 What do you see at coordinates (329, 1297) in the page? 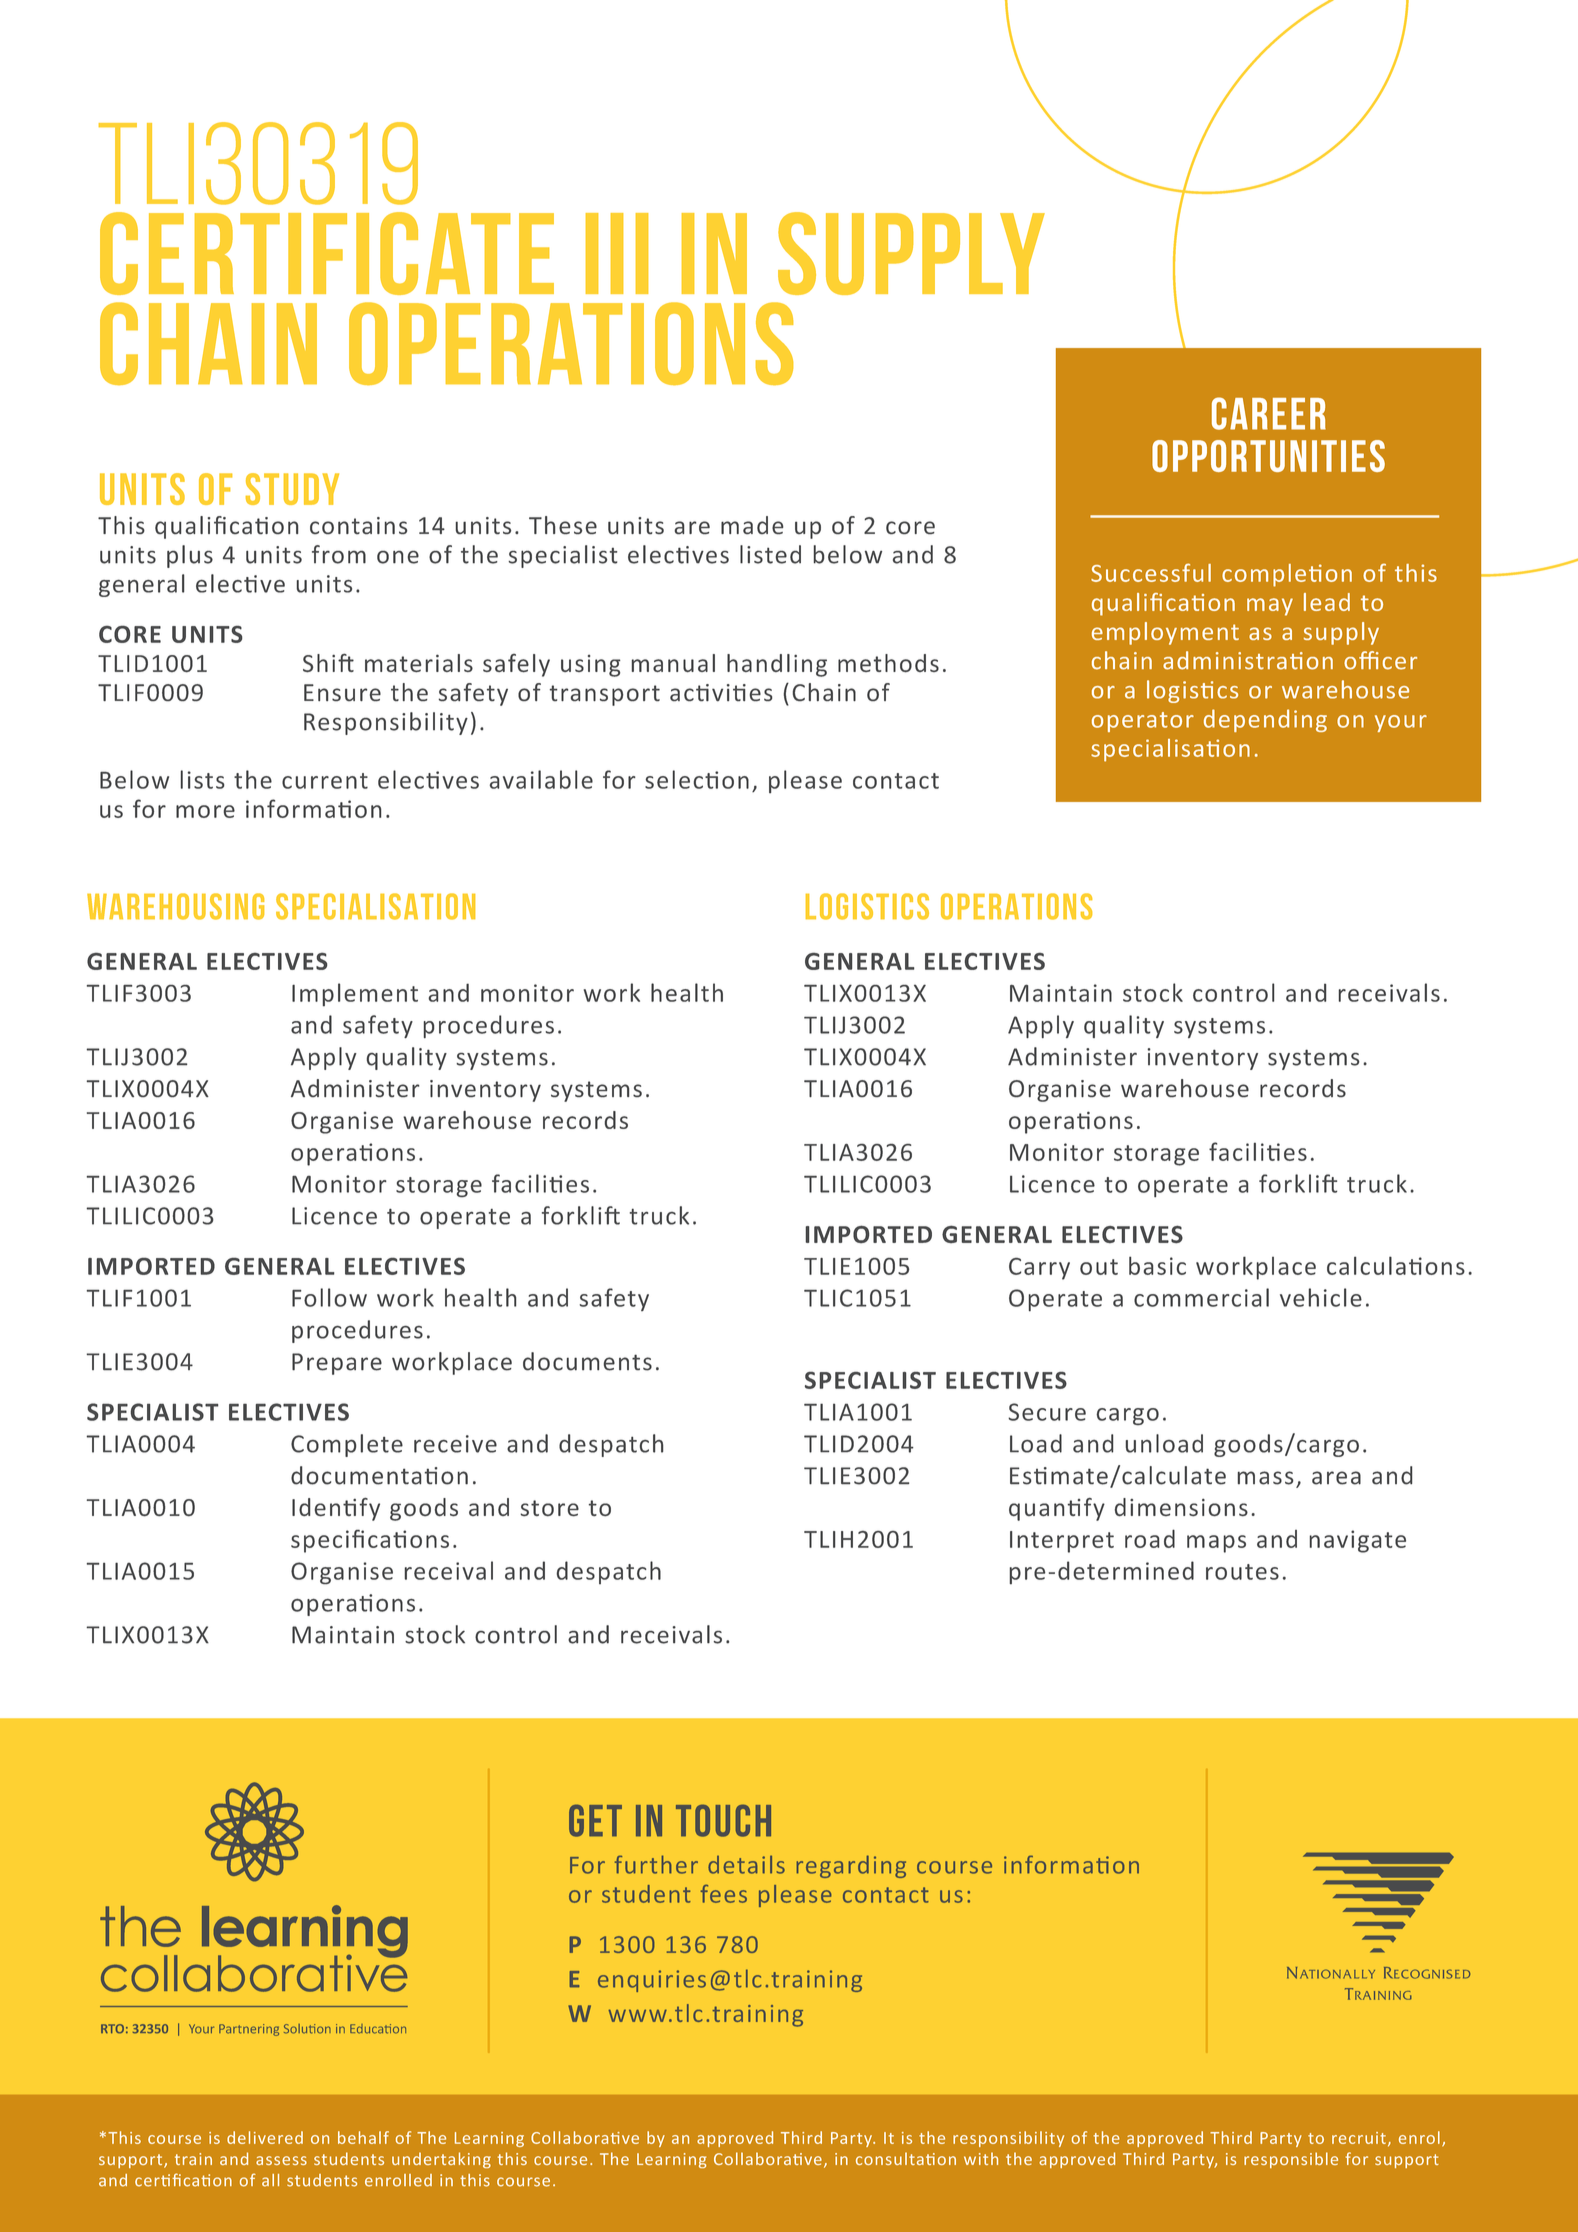
I see `Follow` at bounding box center [329, 1297].
